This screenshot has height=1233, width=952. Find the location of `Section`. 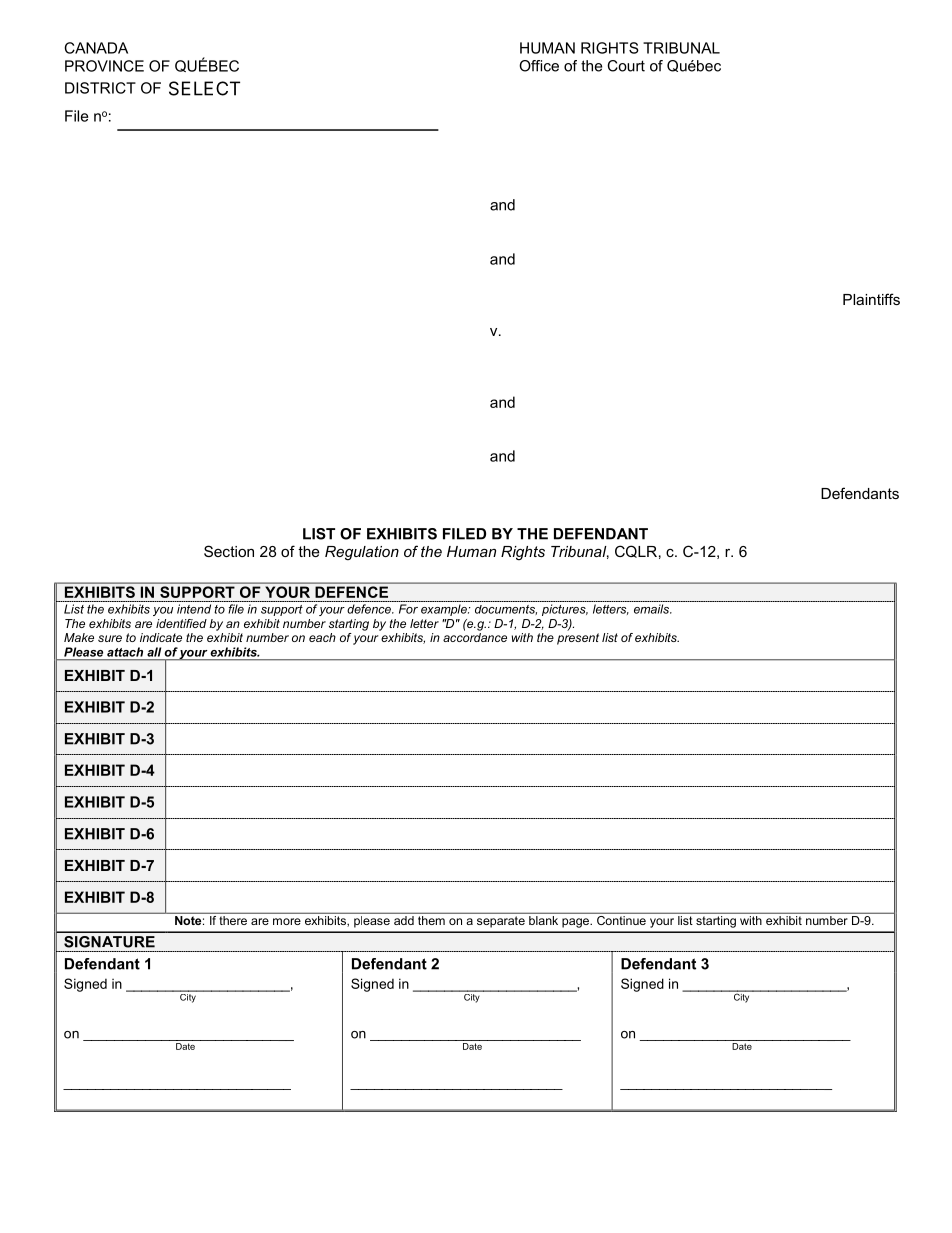

Section is located at coordinates (229, 551).
